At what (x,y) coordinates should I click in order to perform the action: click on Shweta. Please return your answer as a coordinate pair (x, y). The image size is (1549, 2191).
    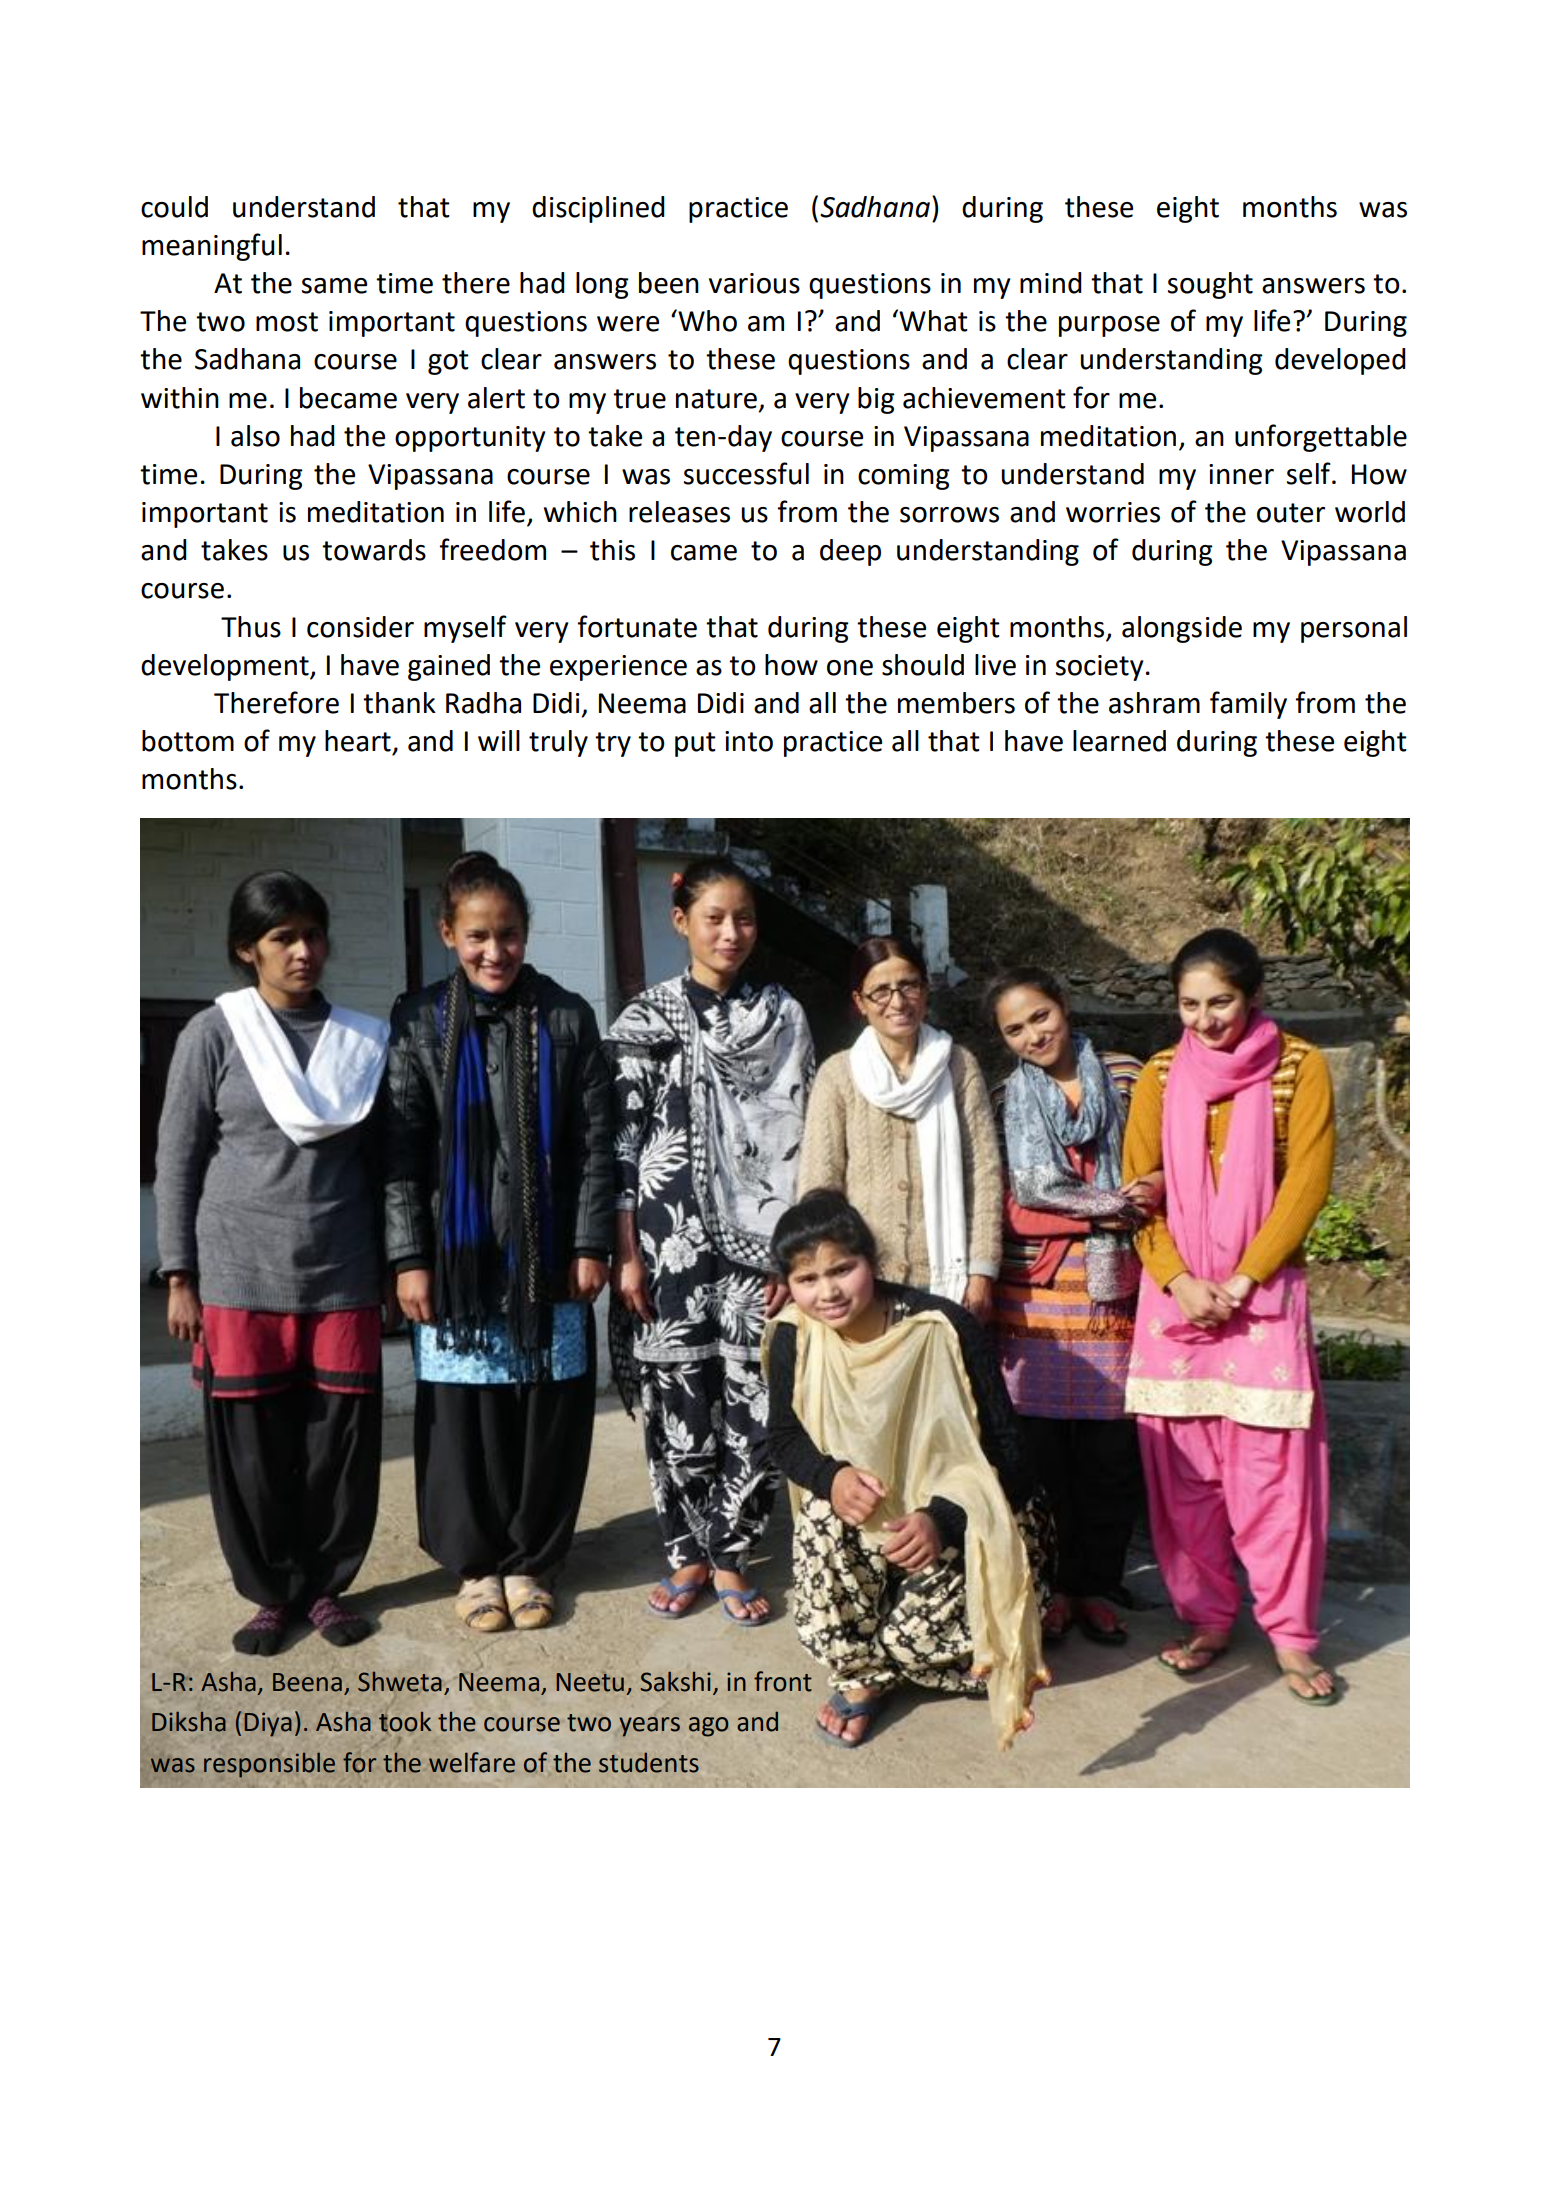
    Looking at the image, I should click on (400, 1682).
